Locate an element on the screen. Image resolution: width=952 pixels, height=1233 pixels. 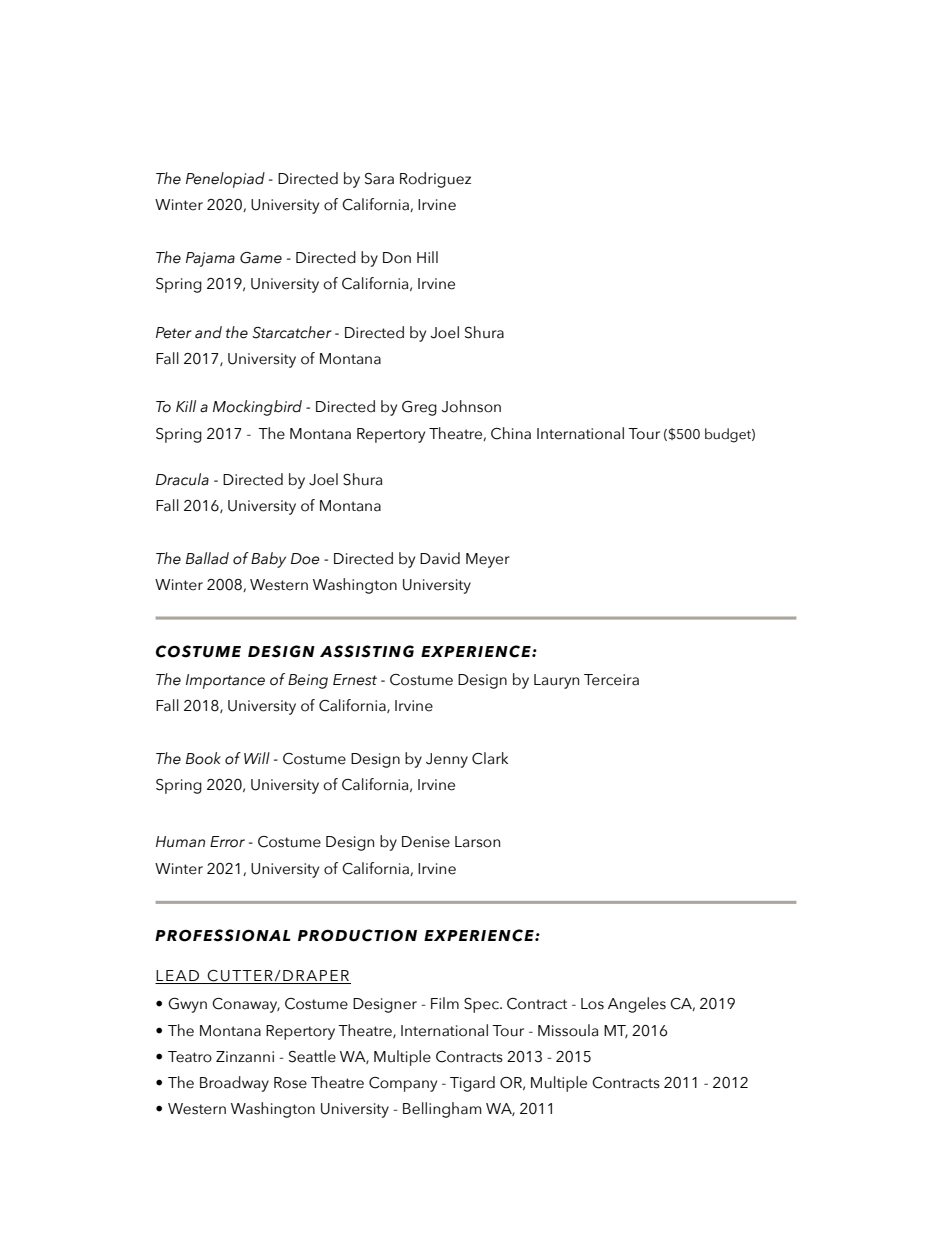
Dracula is located at coordinates (182, 479).
